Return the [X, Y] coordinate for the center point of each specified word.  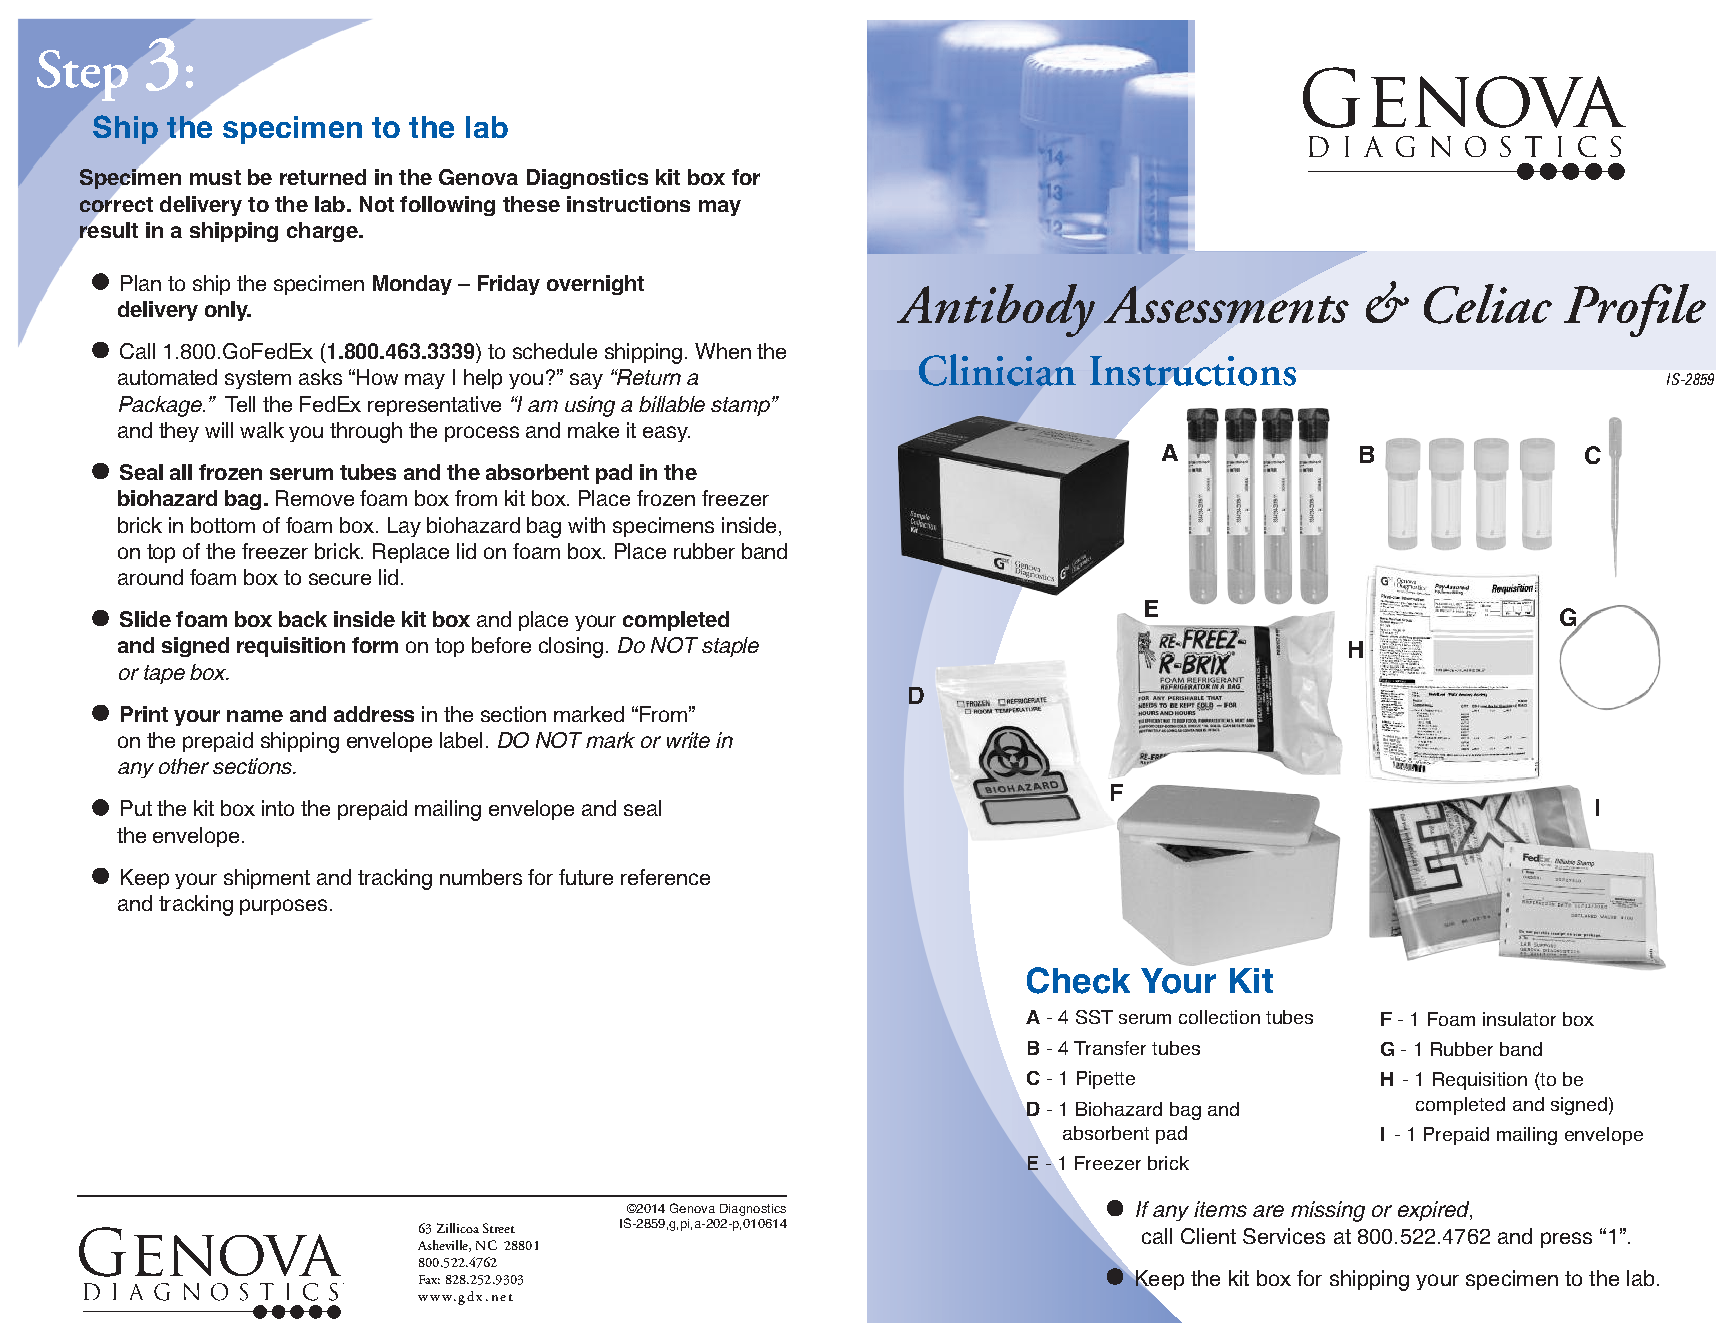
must [215, 177]
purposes [283, 907]
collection [1219, 1017]
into [278, 808]
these [531, 204]
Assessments [1226, 304]
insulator [1519, 1019]
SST [1094, 1017]
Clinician [997, 370]
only [227, 311]
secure [340, 579]
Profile [1635, 310]
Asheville [444, 1246]
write [688, 740]
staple [730, 647]
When [723, 351]
